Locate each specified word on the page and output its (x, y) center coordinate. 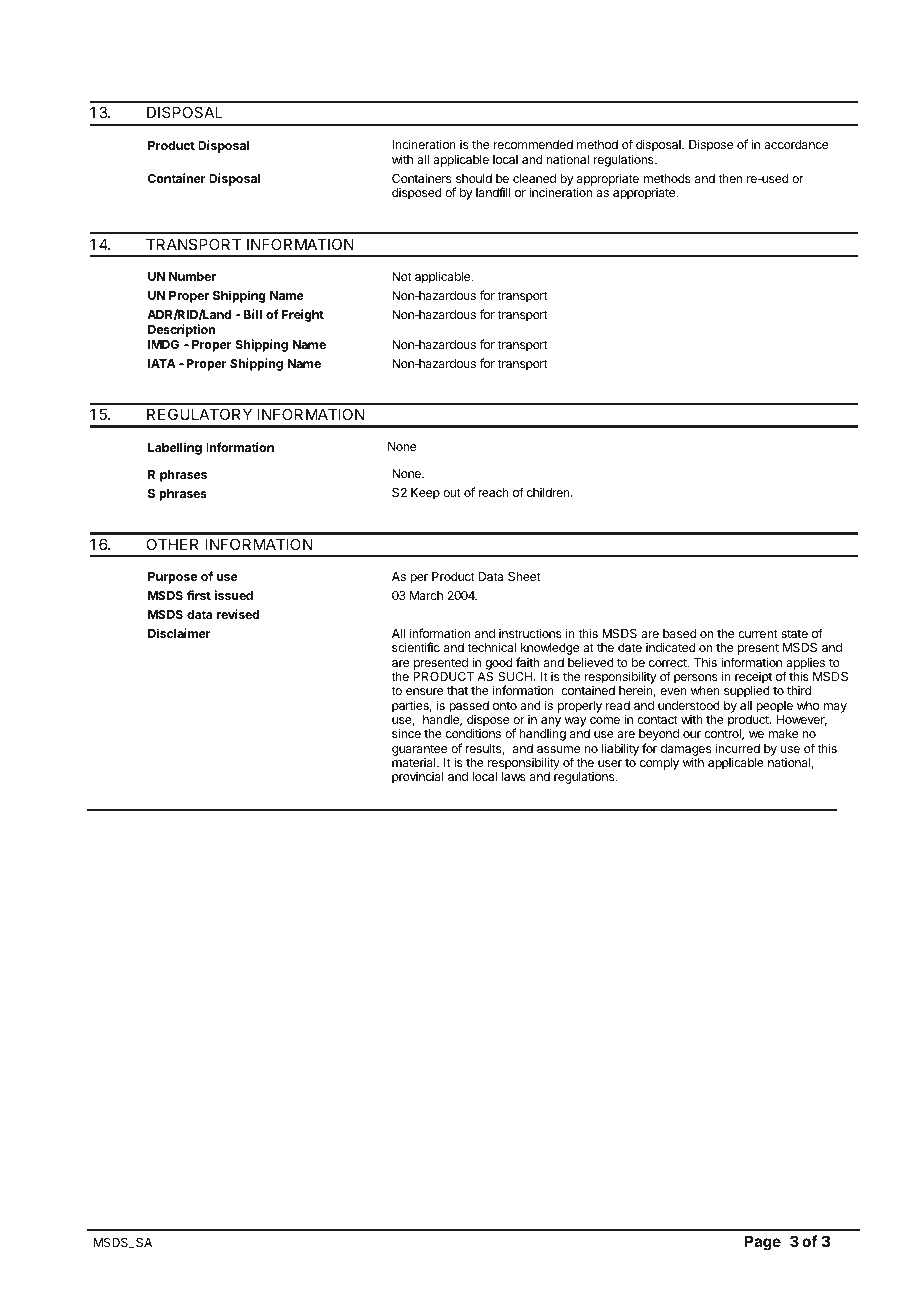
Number (192, 276)
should (474, 178)
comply (659, 764)
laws (514, 776)
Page (762, 1243)
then (730, 178)
